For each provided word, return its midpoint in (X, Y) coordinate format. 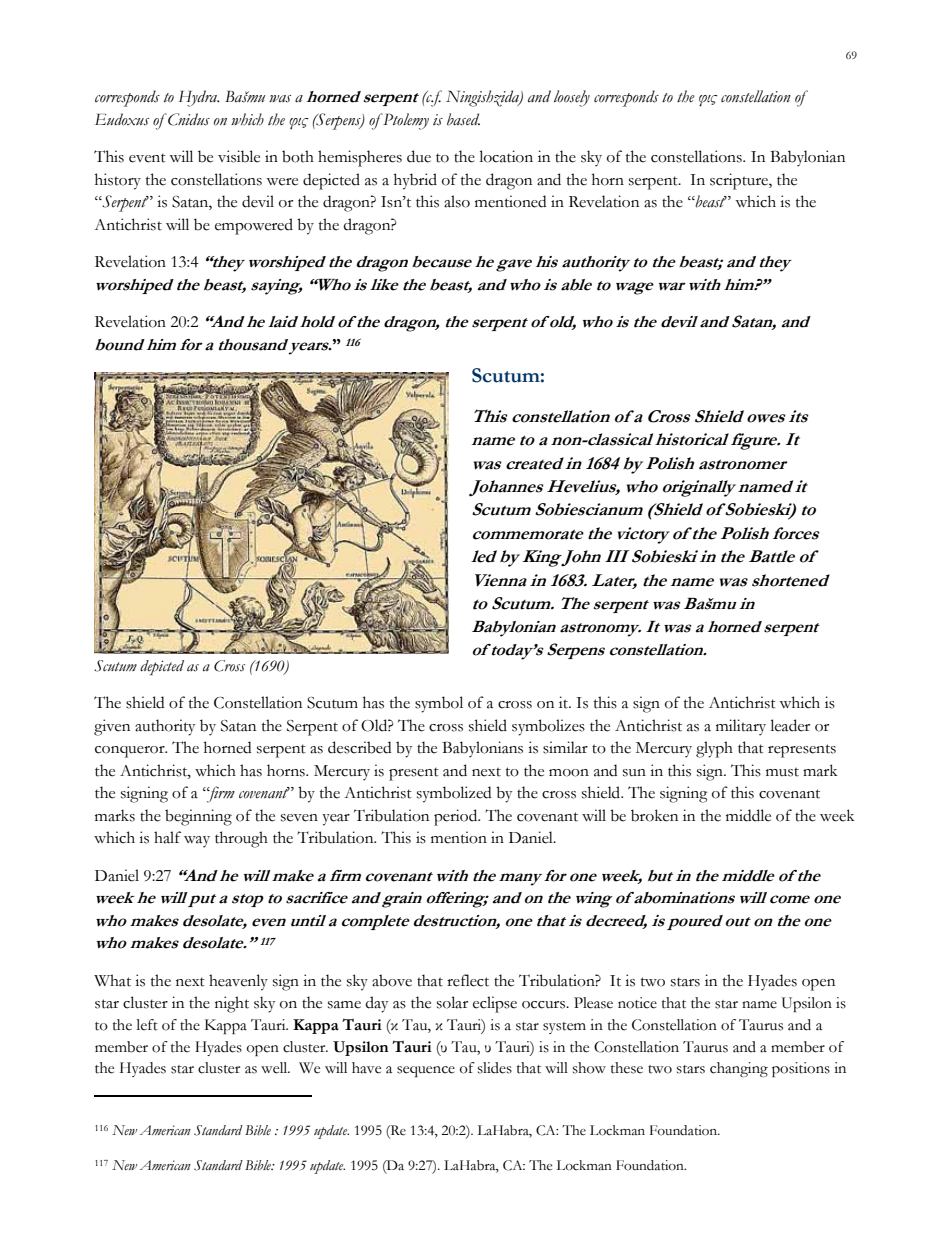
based (463, 119)
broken (654, 815)
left (147, 1025)
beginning (198, 817)
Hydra (199, 98)
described (359, 747)
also (457, 201)
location (506, 156)
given (112, 727)
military (741, 727)
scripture (740, 181)
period (457, 817)
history (118, 181)
